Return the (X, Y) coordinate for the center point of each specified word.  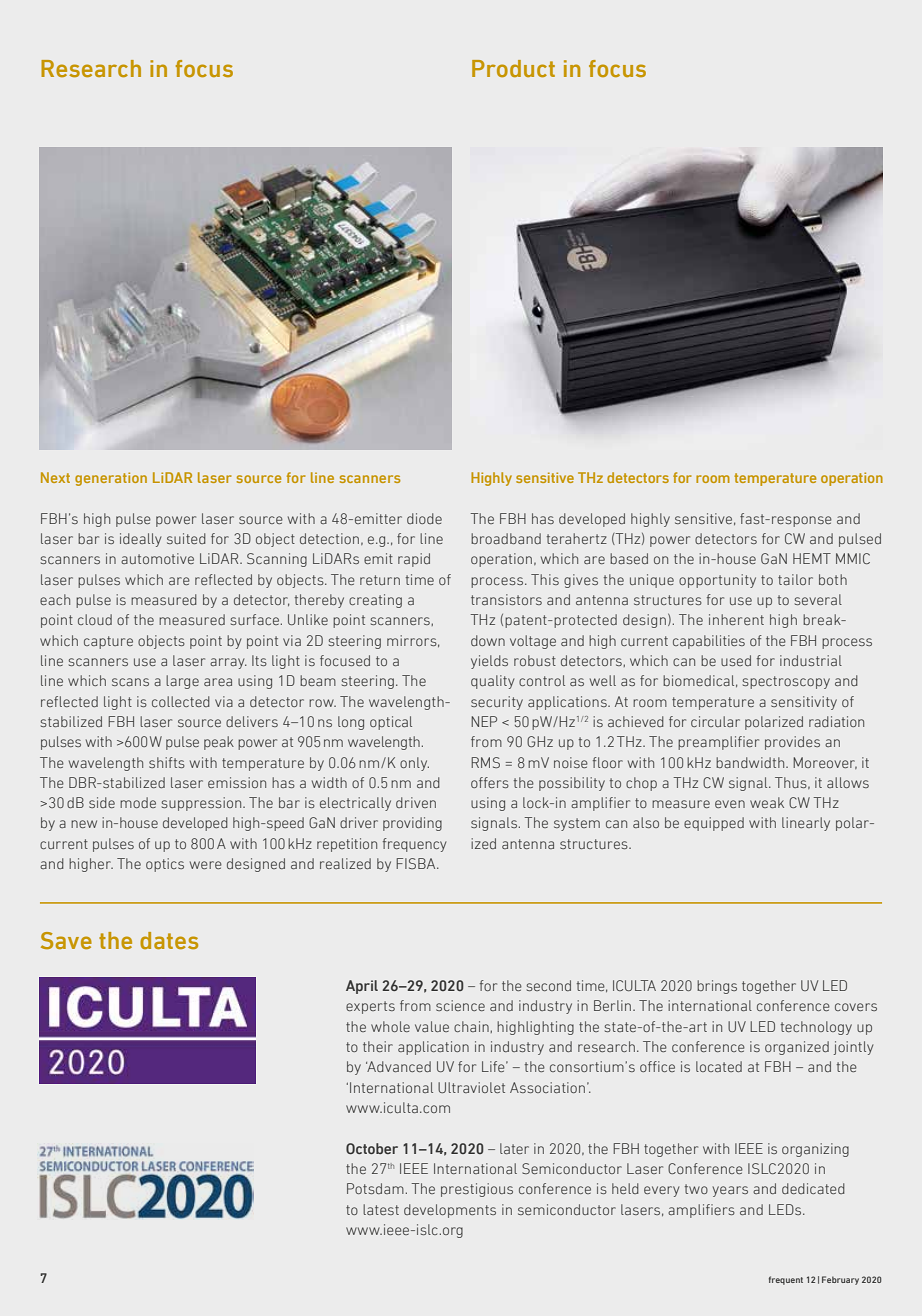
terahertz (577, 538)
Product (513, 68)
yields (489, 662)
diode (424, 518)
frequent (786, 1280)
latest (381, 1209)
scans (130, 682)
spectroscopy (786, 682)
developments (450, 1211)
